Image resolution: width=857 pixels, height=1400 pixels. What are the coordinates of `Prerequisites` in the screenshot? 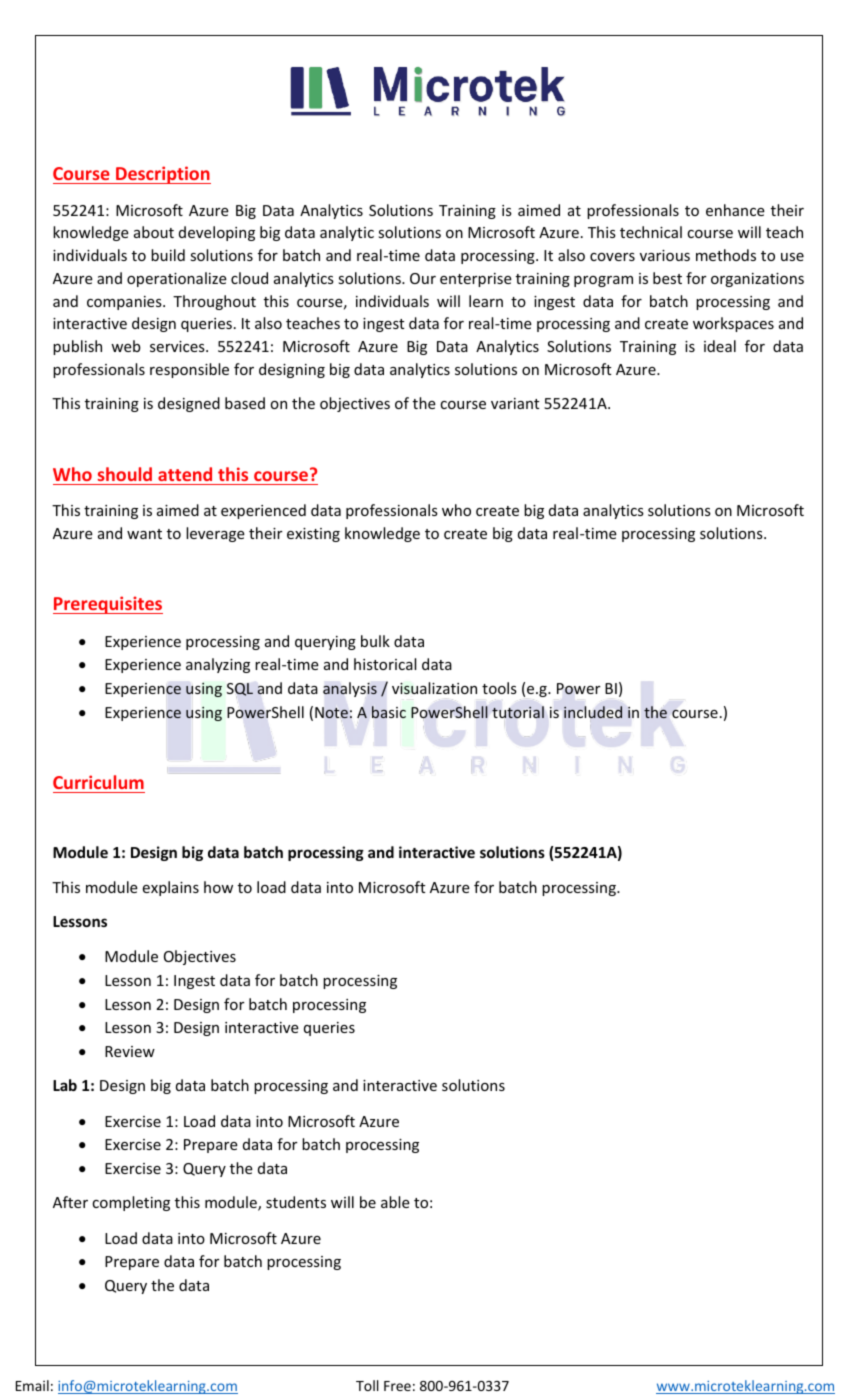 It's located at (108, 605).
